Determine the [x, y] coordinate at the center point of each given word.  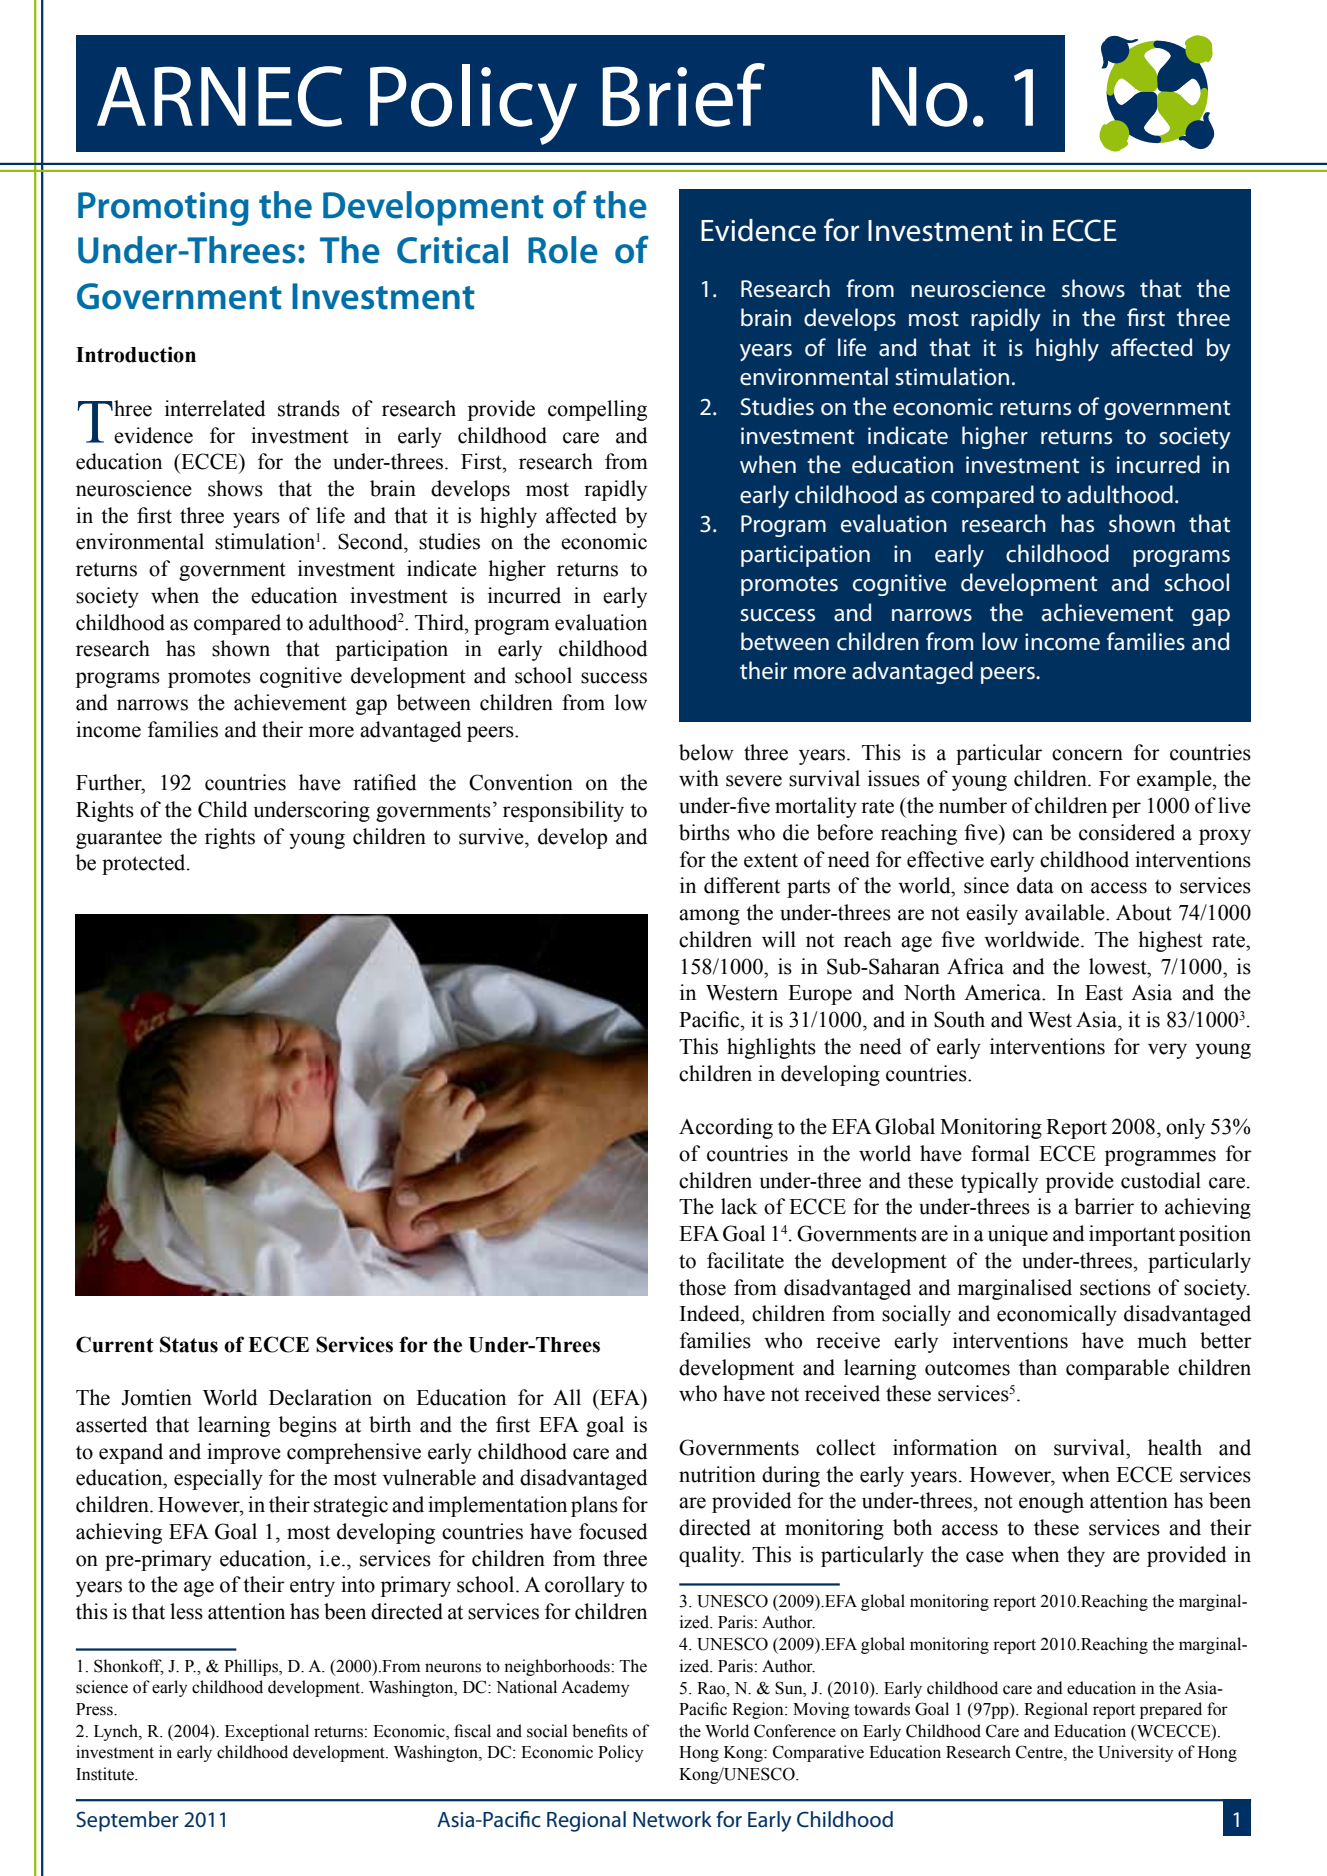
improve [244, 1453]
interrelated [215, 408]
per [1126, 810]
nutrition [717, 1474]
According [726, 1128]
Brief [684, 95]
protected [145, 864]
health [1175, 1447]
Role [563, 250]
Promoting [163, 209]
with [699, 778]
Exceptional [267, 1732]
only [1185, 1128]
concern [1087, 755]
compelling [597, 410]
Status [189, 1344]
